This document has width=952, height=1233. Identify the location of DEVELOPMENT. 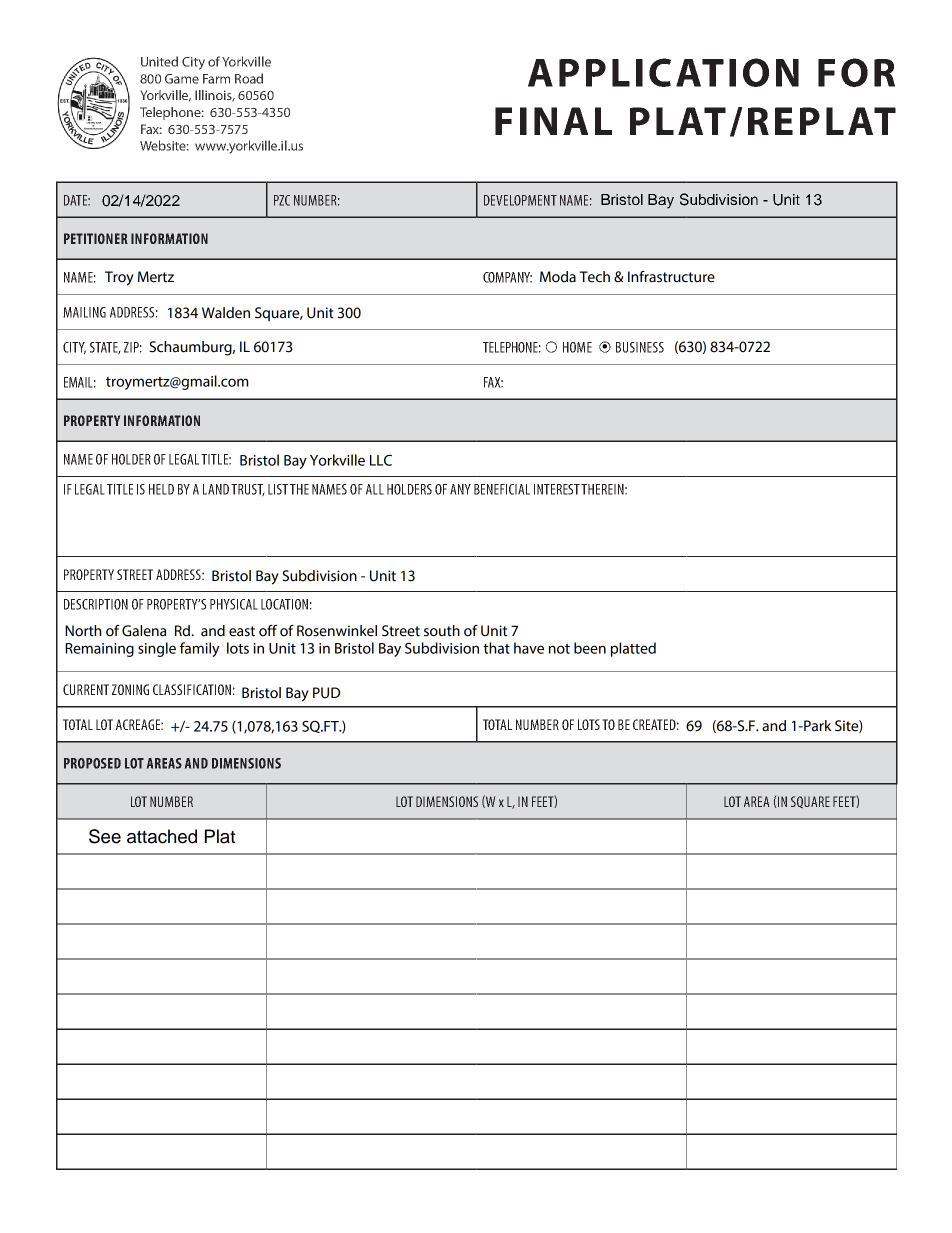
(520, 200).
